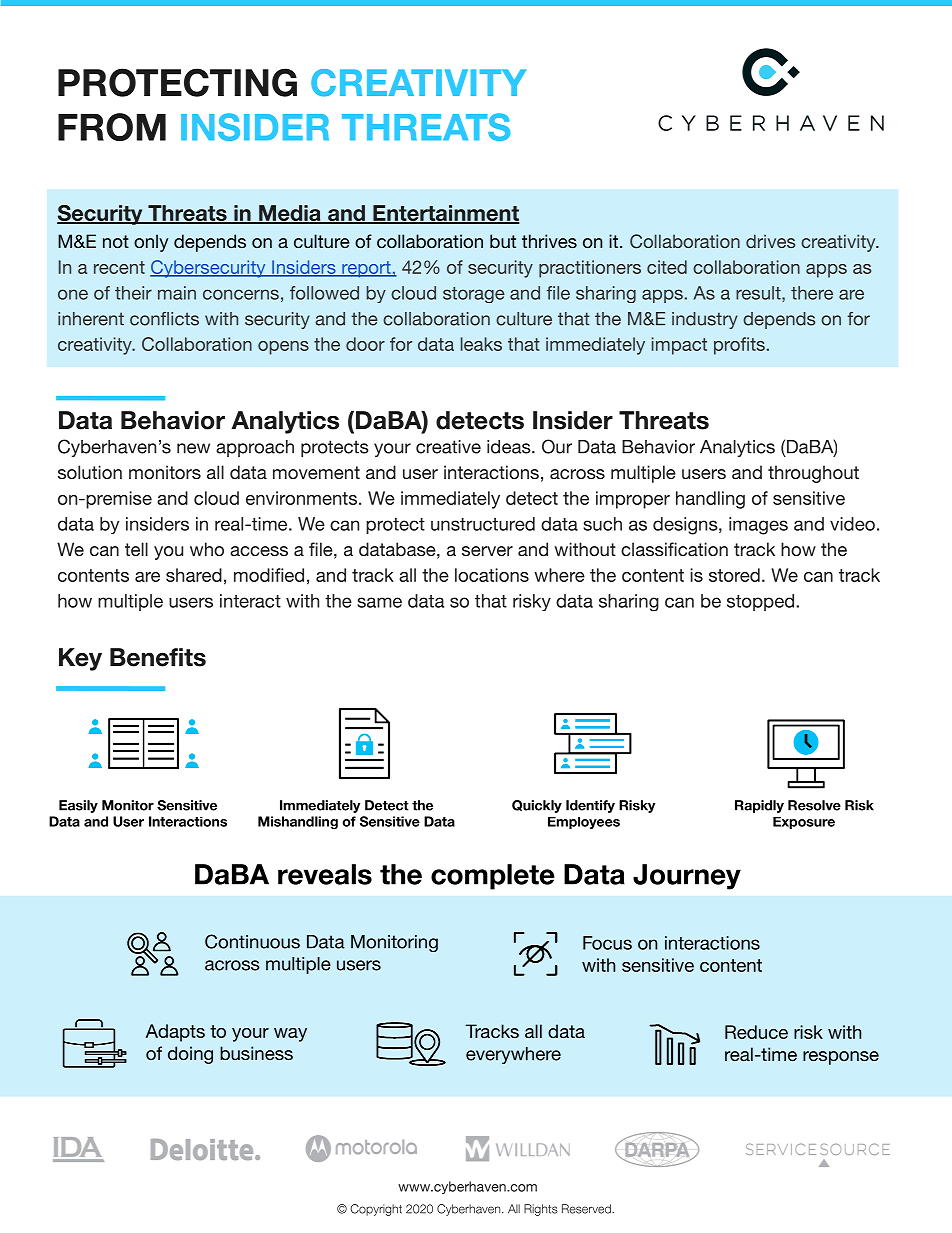 The height and width of the image is (1233, 952). Describe the element at coordinates (770, 241) in the image. I see `drives` at that location.
